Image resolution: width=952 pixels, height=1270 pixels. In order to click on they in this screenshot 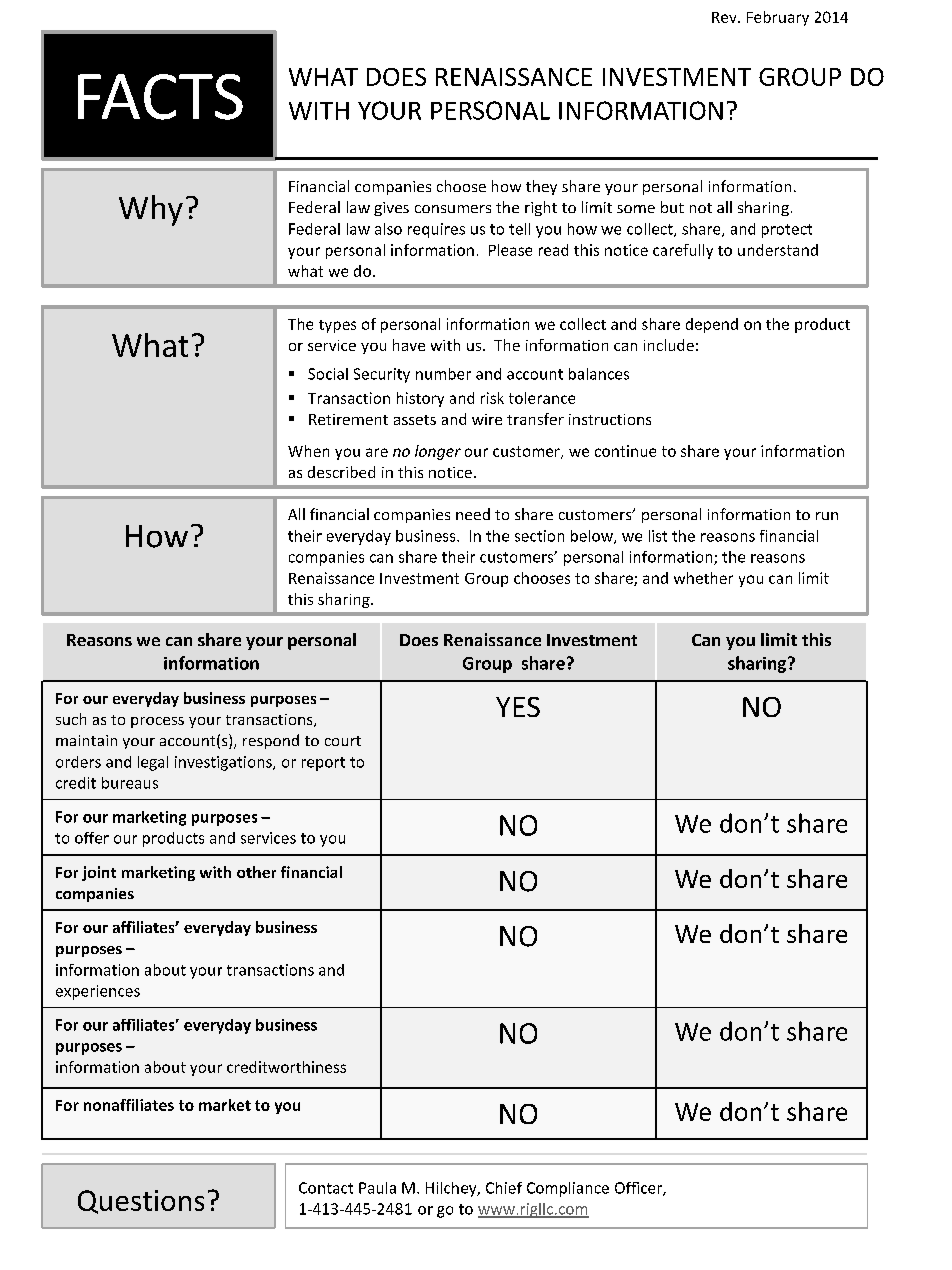, I will do `click(541, 187)`.
